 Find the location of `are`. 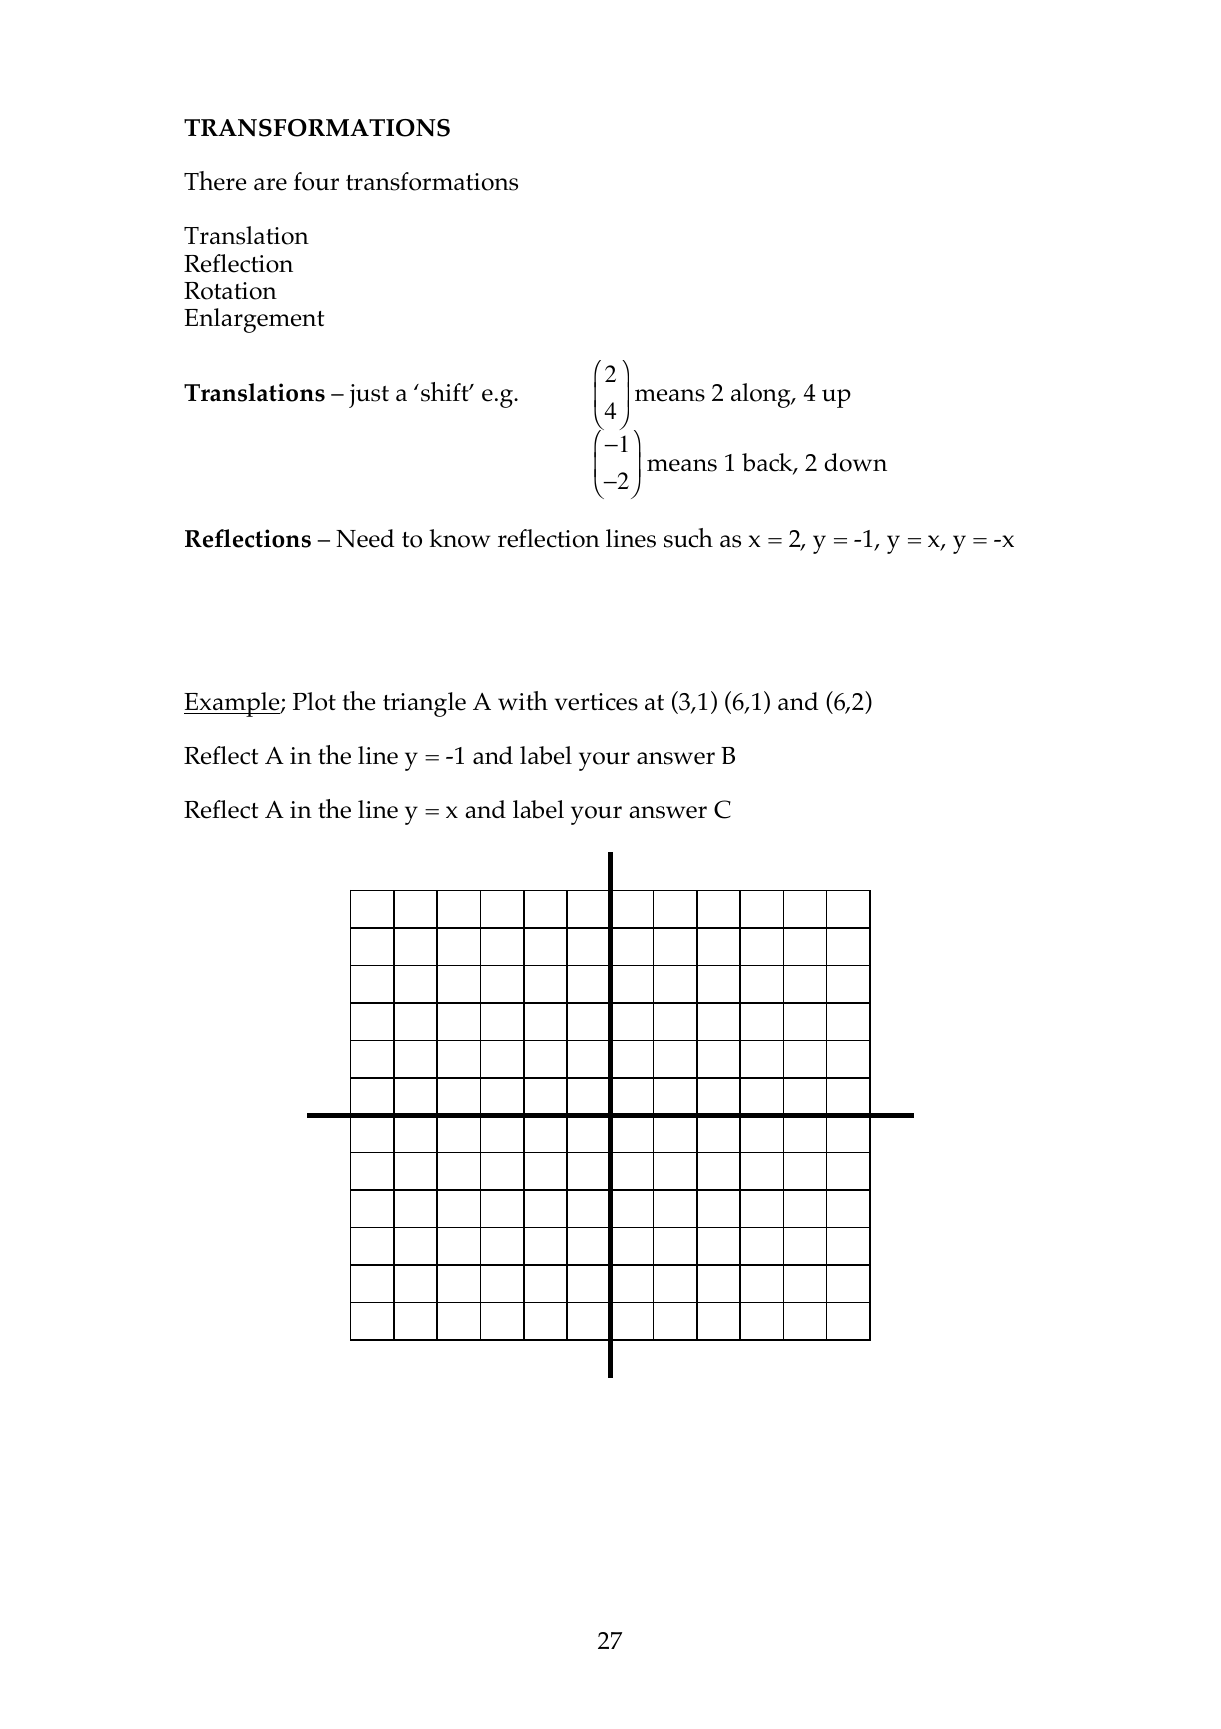

are is located at coordinates (270, 184).
